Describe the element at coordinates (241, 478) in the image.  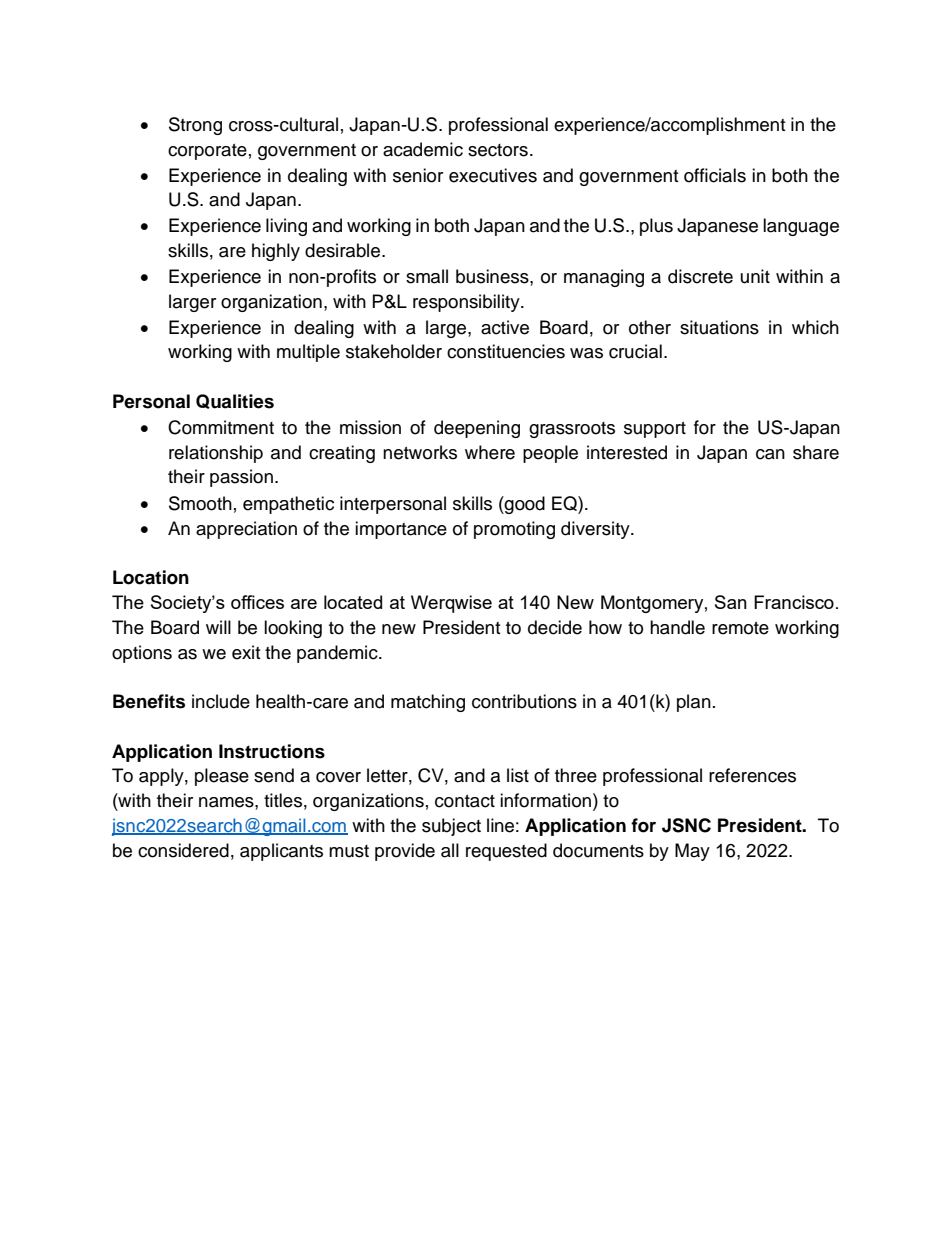
I see `passion` at that location.
